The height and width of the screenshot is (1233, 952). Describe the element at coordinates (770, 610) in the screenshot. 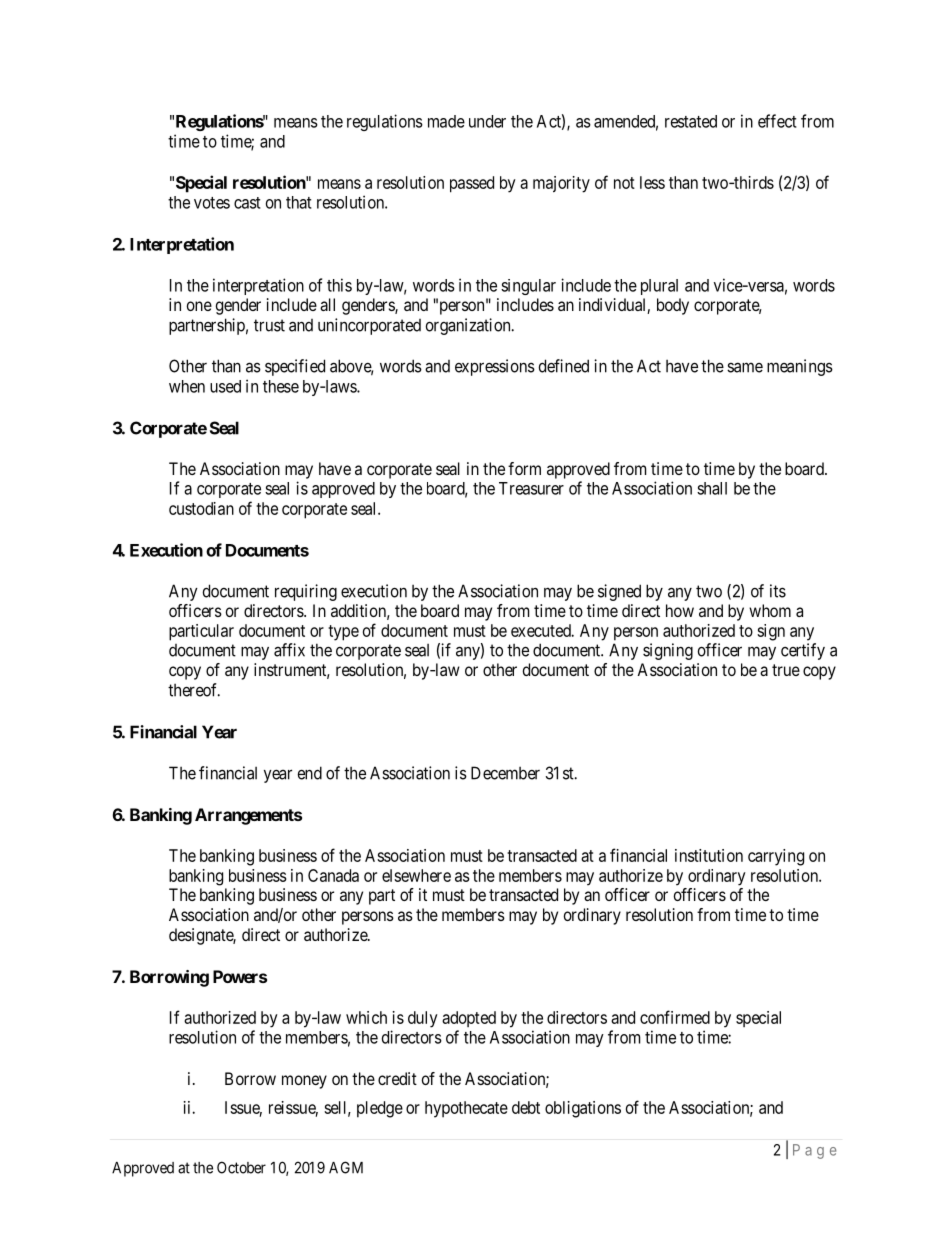

I see `whom` at that location.
